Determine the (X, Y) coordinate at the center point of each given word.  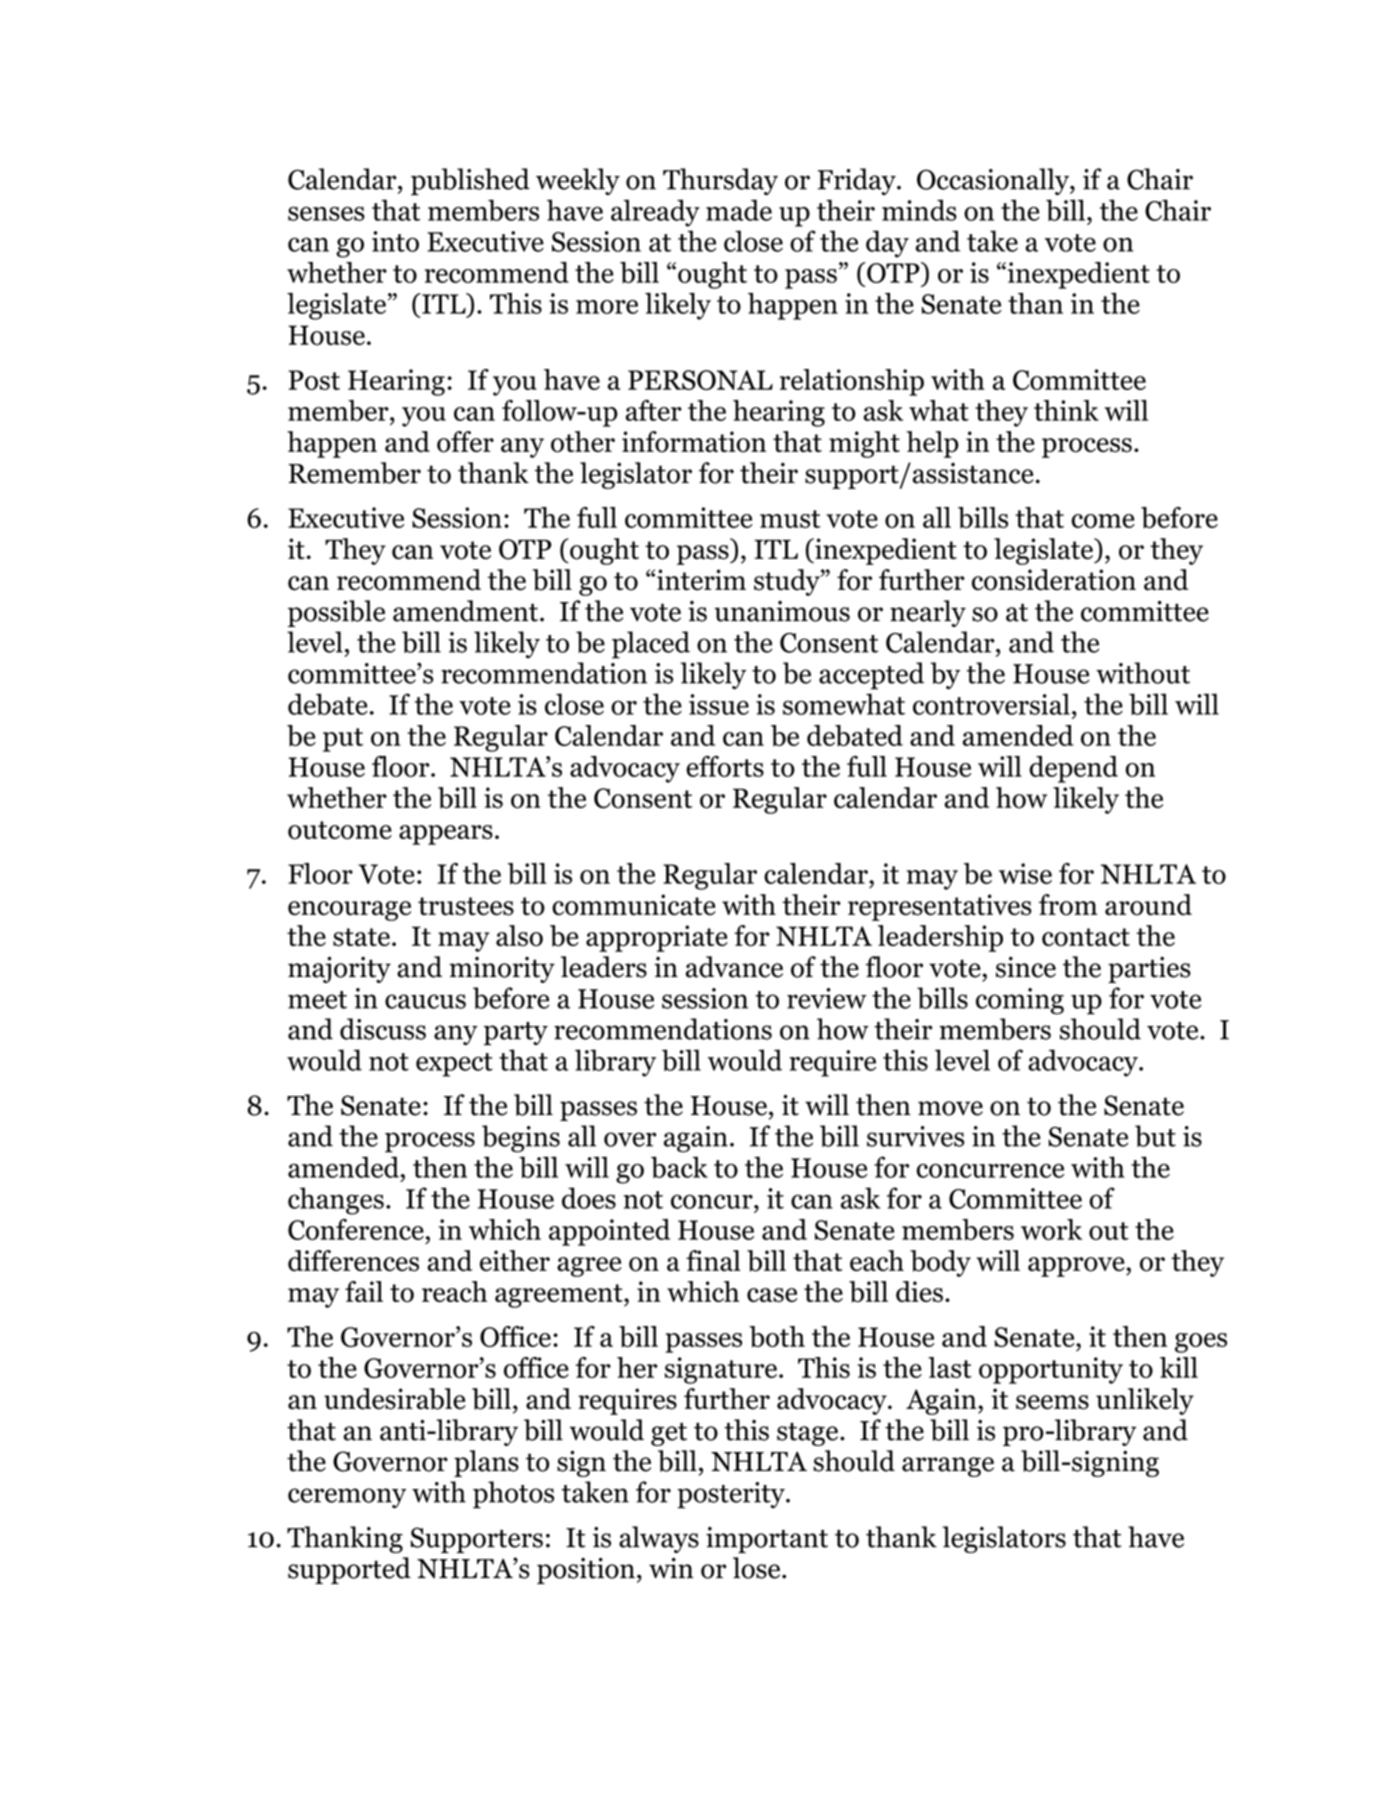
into (395, 241)
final (713, 1260)
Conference (356, 1229)
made (739, 210)
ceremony (347, 1498)
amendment (465, 611)
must (790, 519)
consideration (1054, 580)
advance (734, 967)
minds (919, 210)
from (1068, 905)
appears (446, 835)
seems (1052, 1402)
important (767, 1540)
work (1051, 1229)
